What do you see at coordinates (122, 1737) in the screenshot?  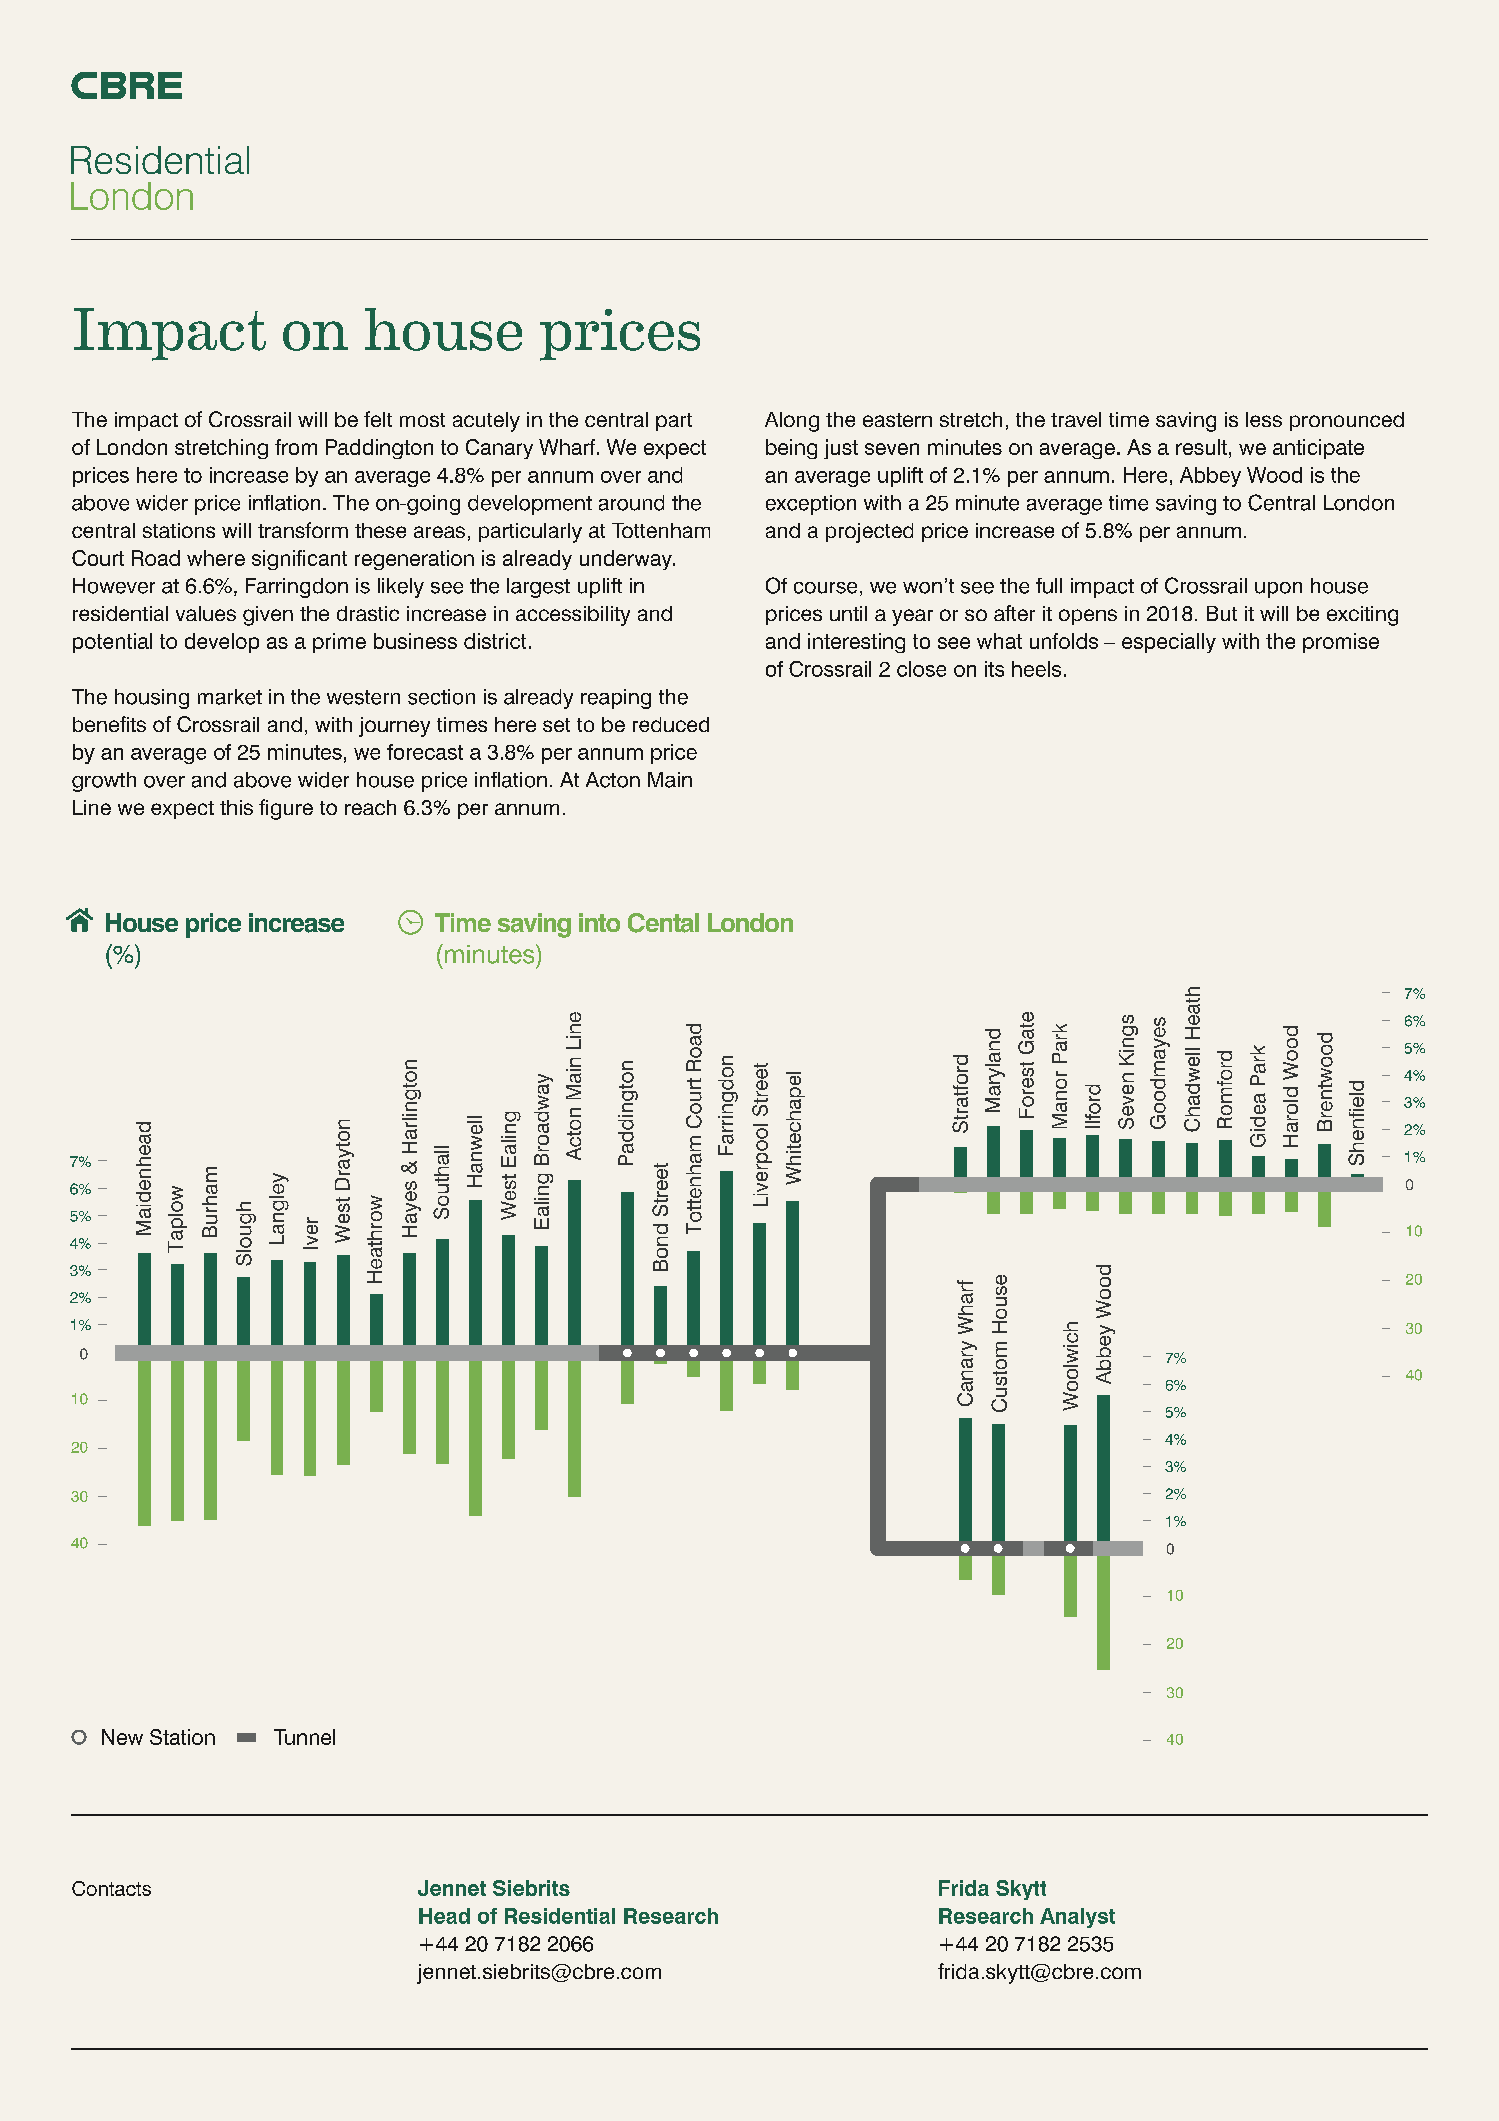 I see `New` at bounding box center [122, 1737].
